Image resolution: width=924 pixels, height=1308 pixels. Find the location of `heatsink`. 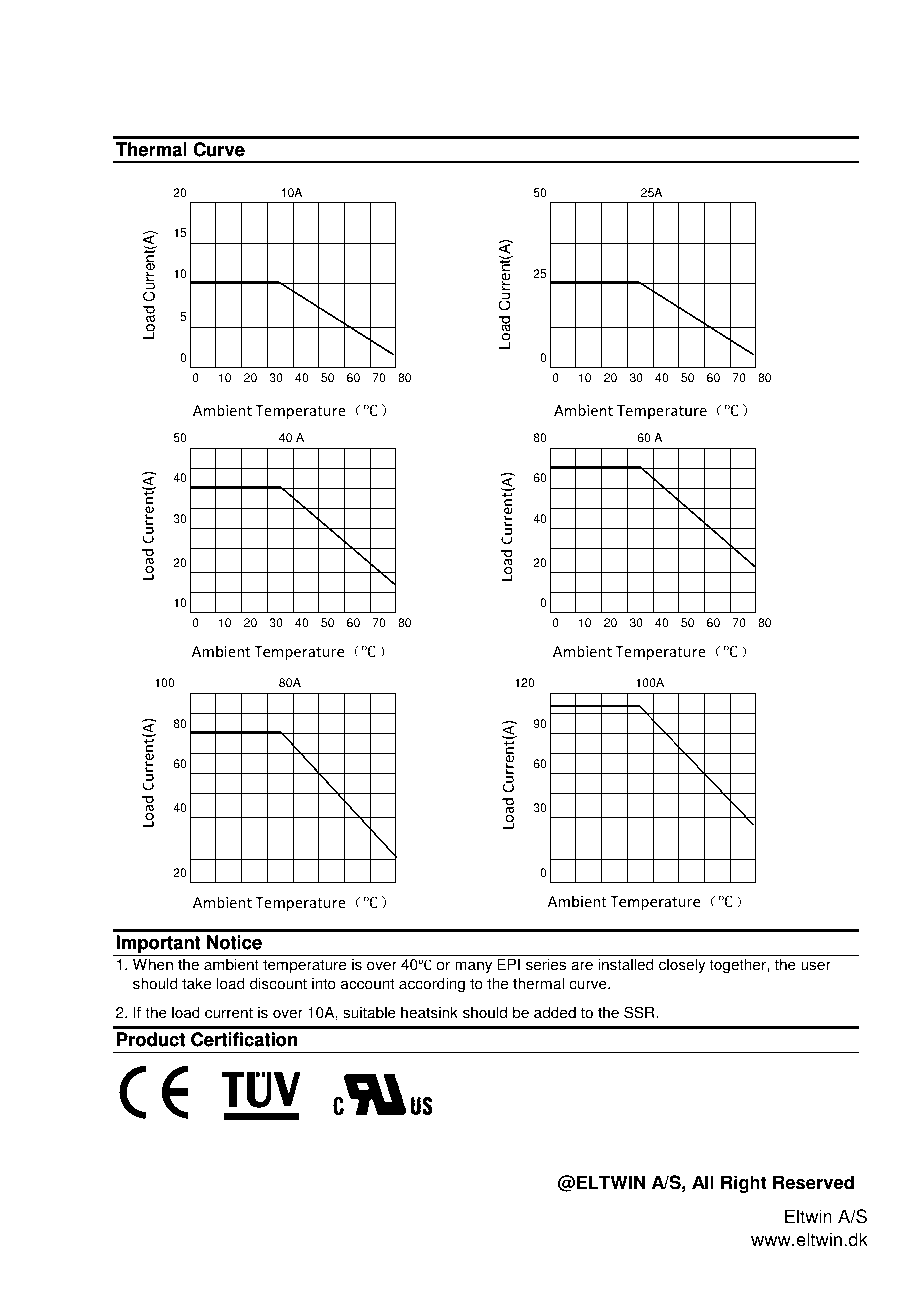

heatsink is located at coordinates (429, 1012).
